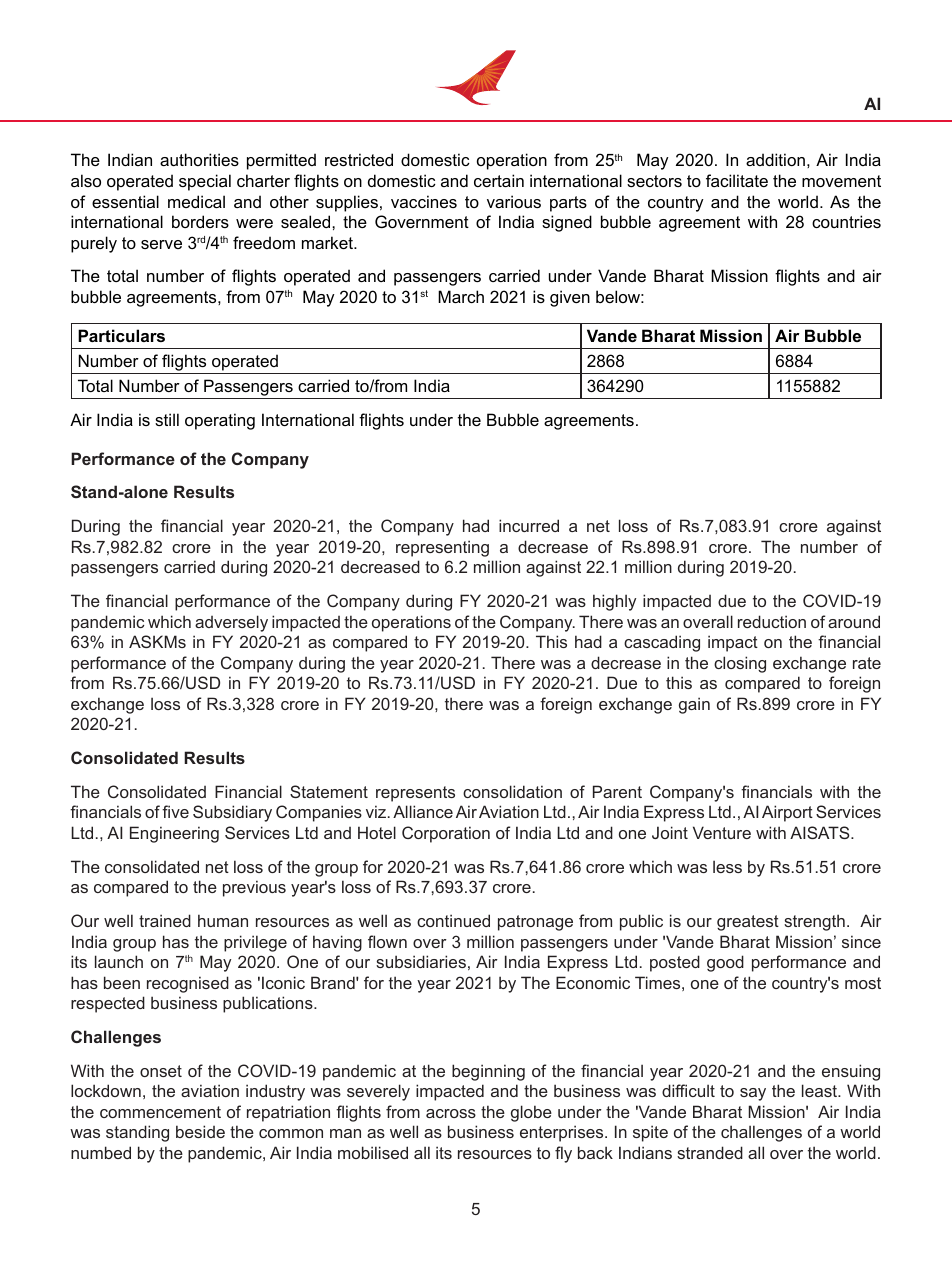  Describe the element at coordinates (453, 920) in the screenshot. I see `continued` at that location.
